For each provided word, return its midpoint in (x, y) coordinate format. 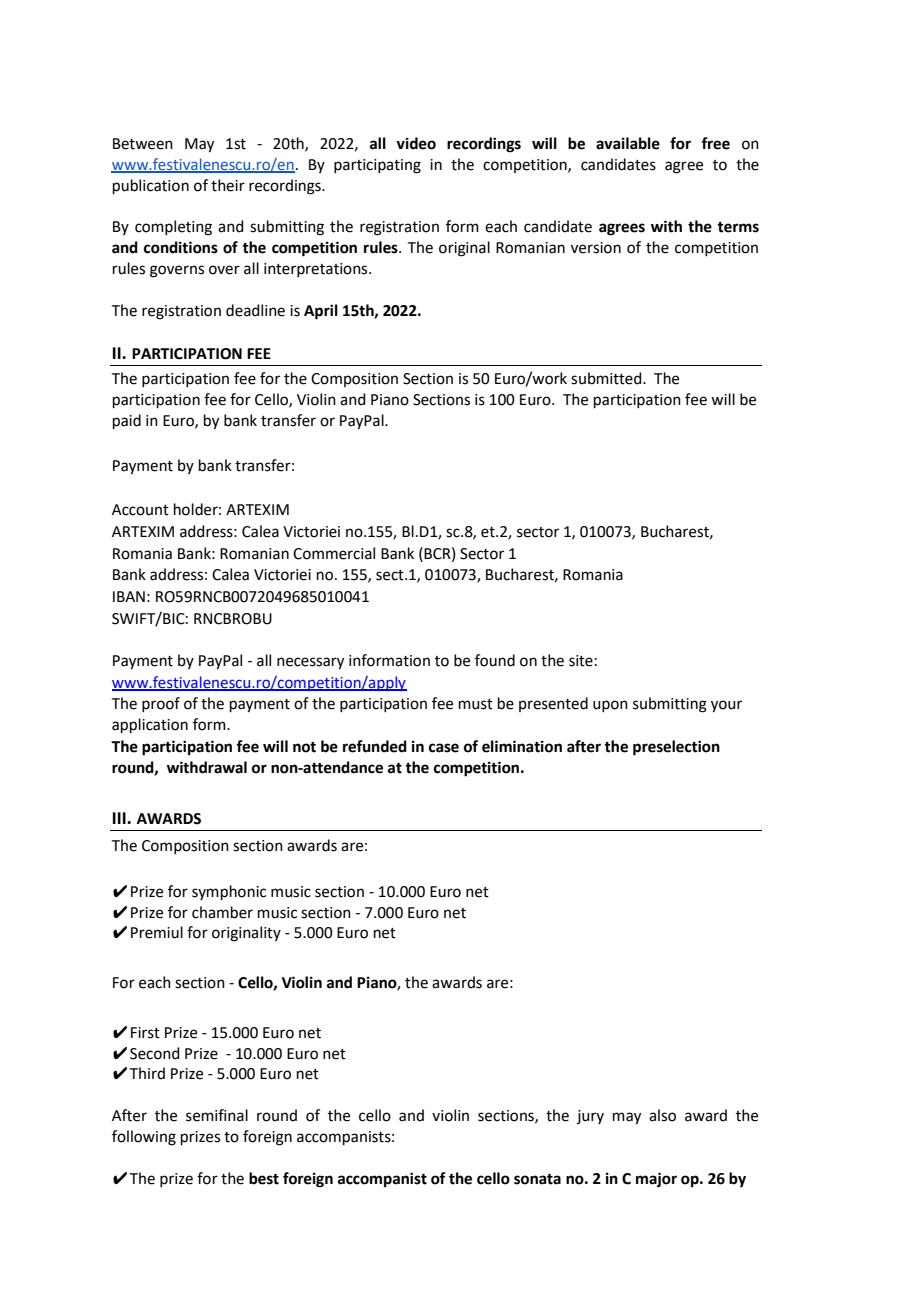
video (416, 143)
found (495, 660)
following (144, 1138)
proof (161, 704)
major (656, 1180)
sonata (537, 1179)
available (628, 143)
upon (610, 706)
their (228, 185)
